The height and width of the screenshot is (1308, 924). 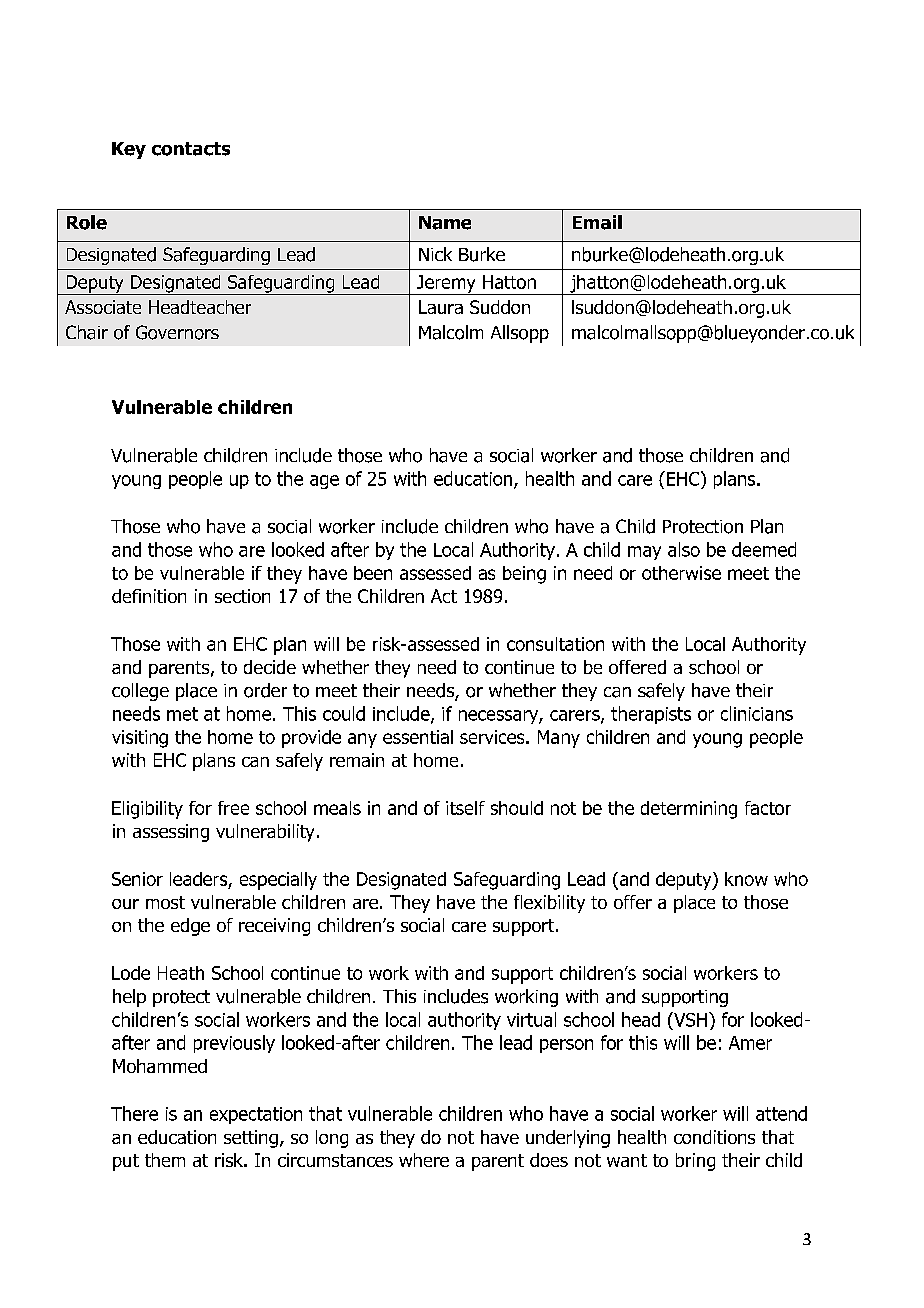 What do you see at coordinates (746, 879) in the screenshot?
I see `know` at bounding box center [746, 879].
